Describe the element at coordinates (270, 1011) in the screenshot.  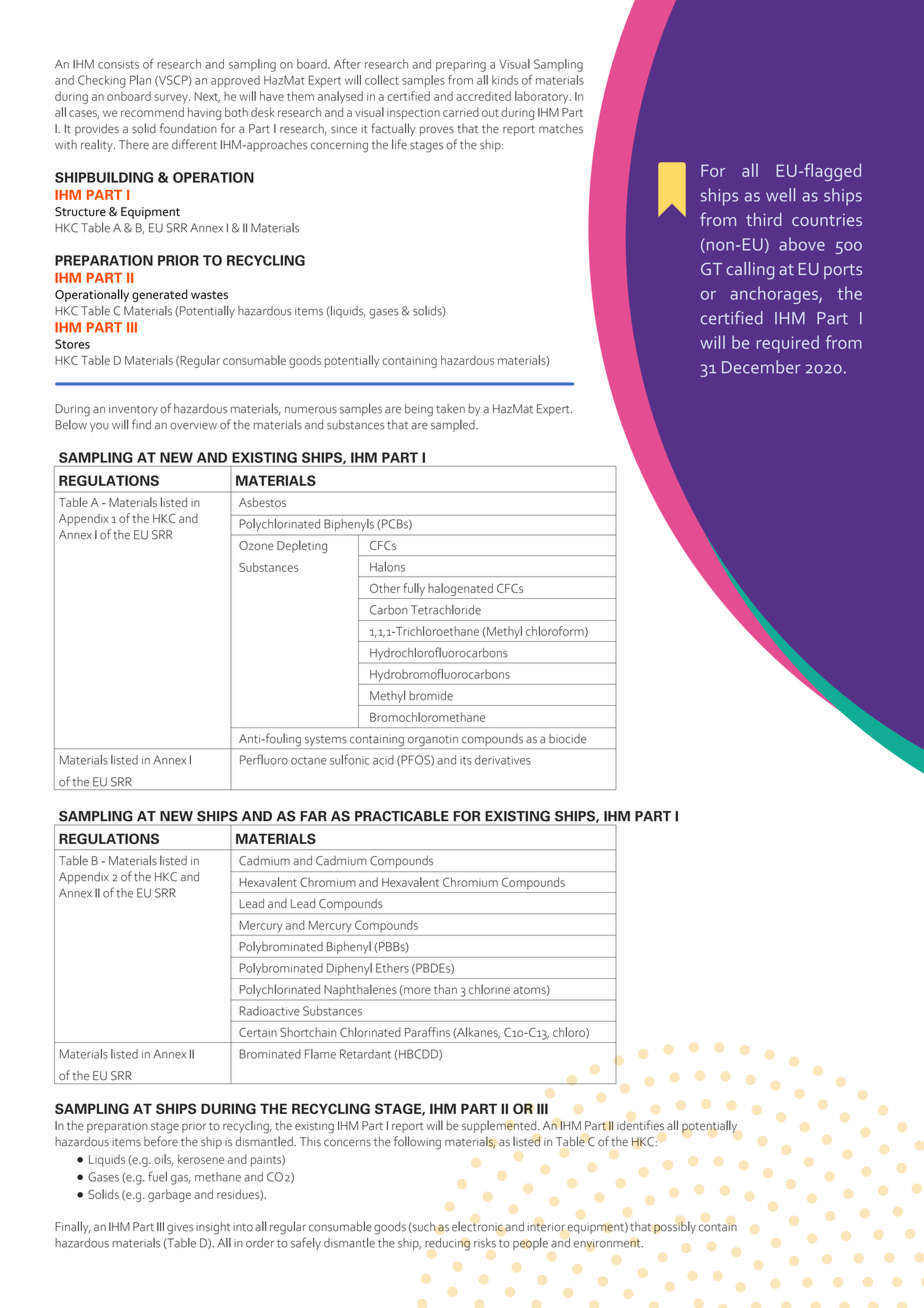
I see `Radioactive` at that location.
